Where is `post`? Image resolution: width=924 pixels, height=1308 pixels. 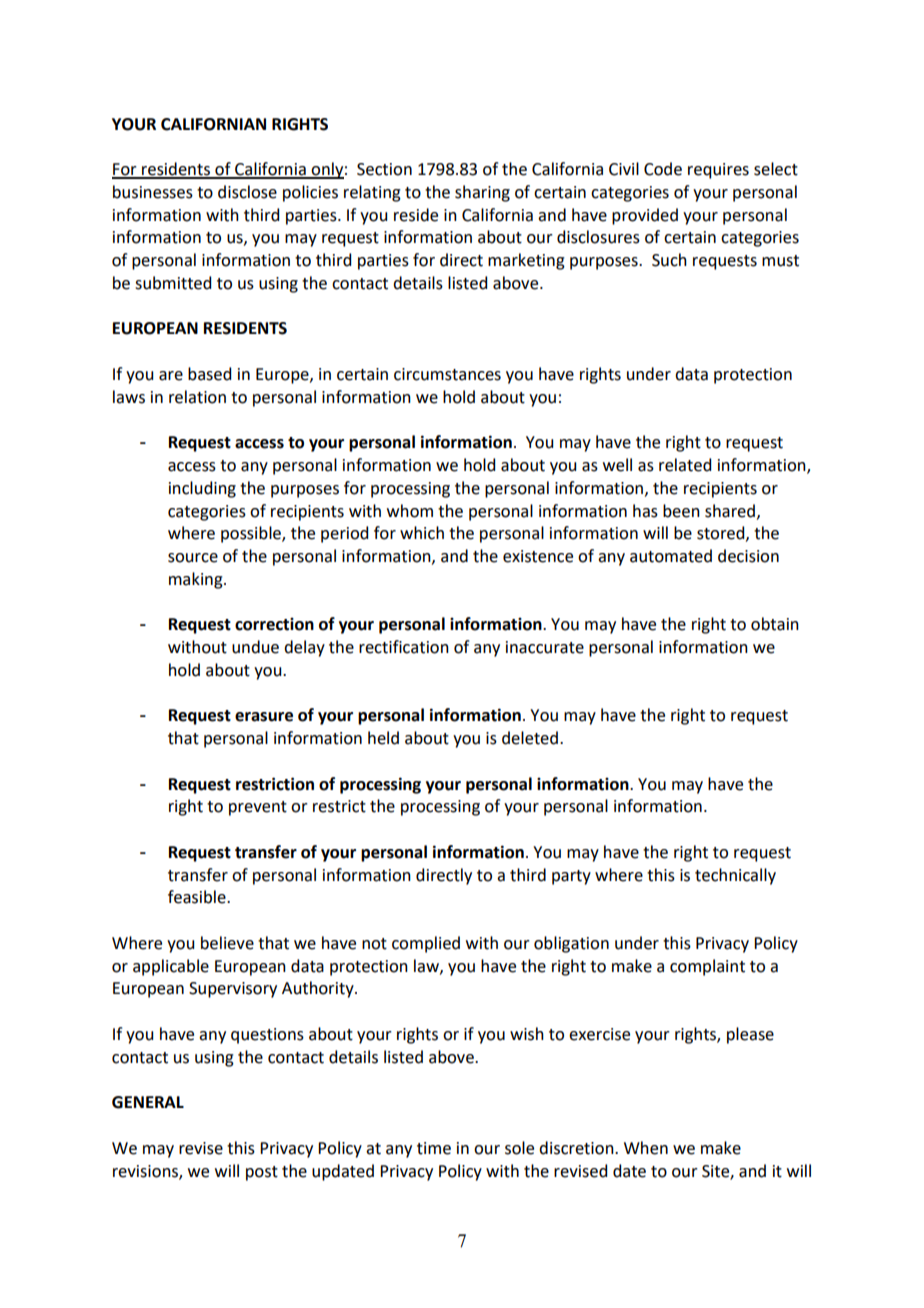 post is located at coordinates (262, 1173).
